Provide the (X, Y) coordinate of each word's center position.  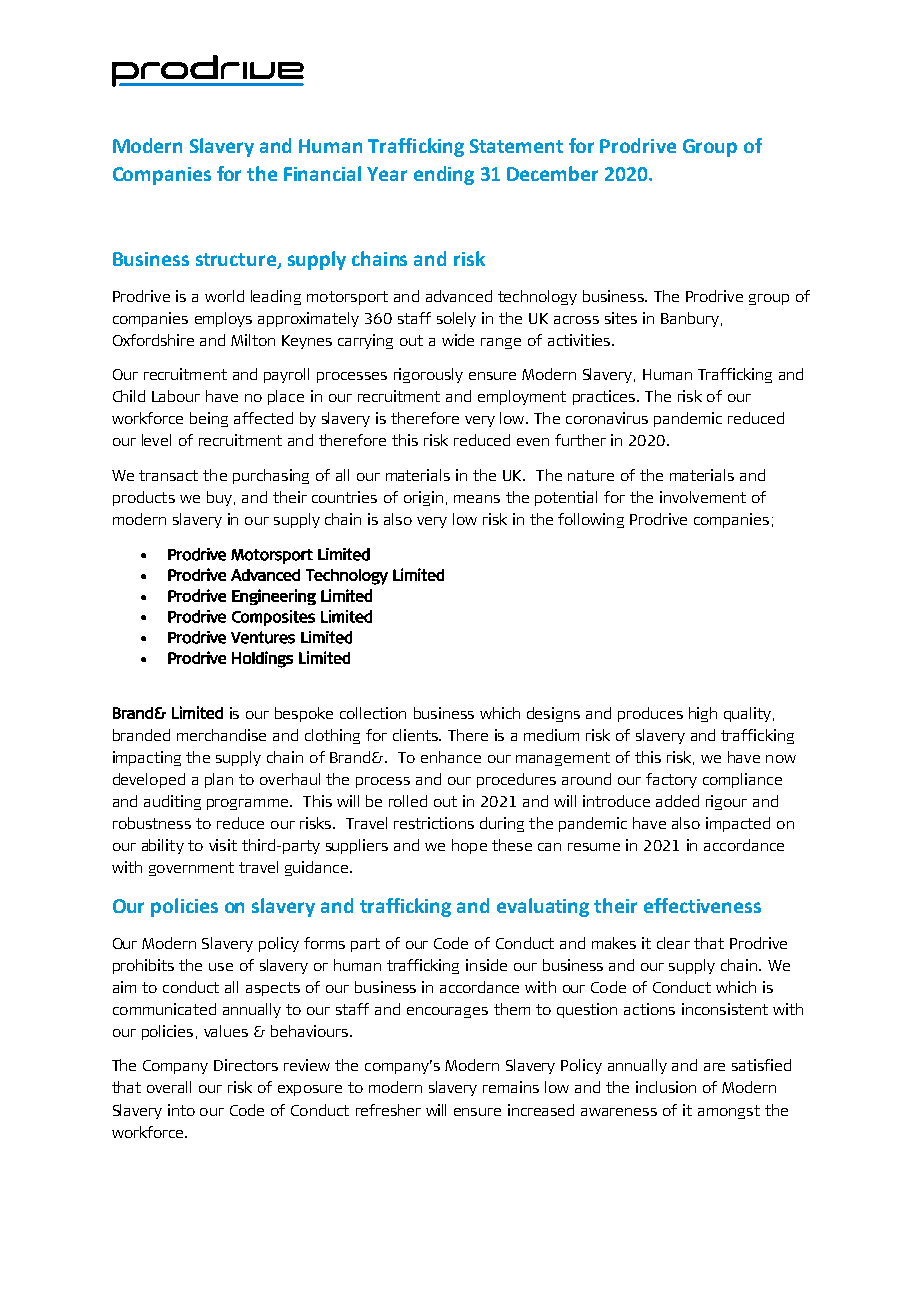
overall (169, 1087)
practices (605, 397)
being (209, 419)
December (552, 173)
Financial (322, 173)
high (703, 714)
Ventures (263, 637)
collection (373, 713)
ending (444, 175)
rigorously (428, 375)
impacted (738, 824)
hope (469, 846)
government (191, 869)
